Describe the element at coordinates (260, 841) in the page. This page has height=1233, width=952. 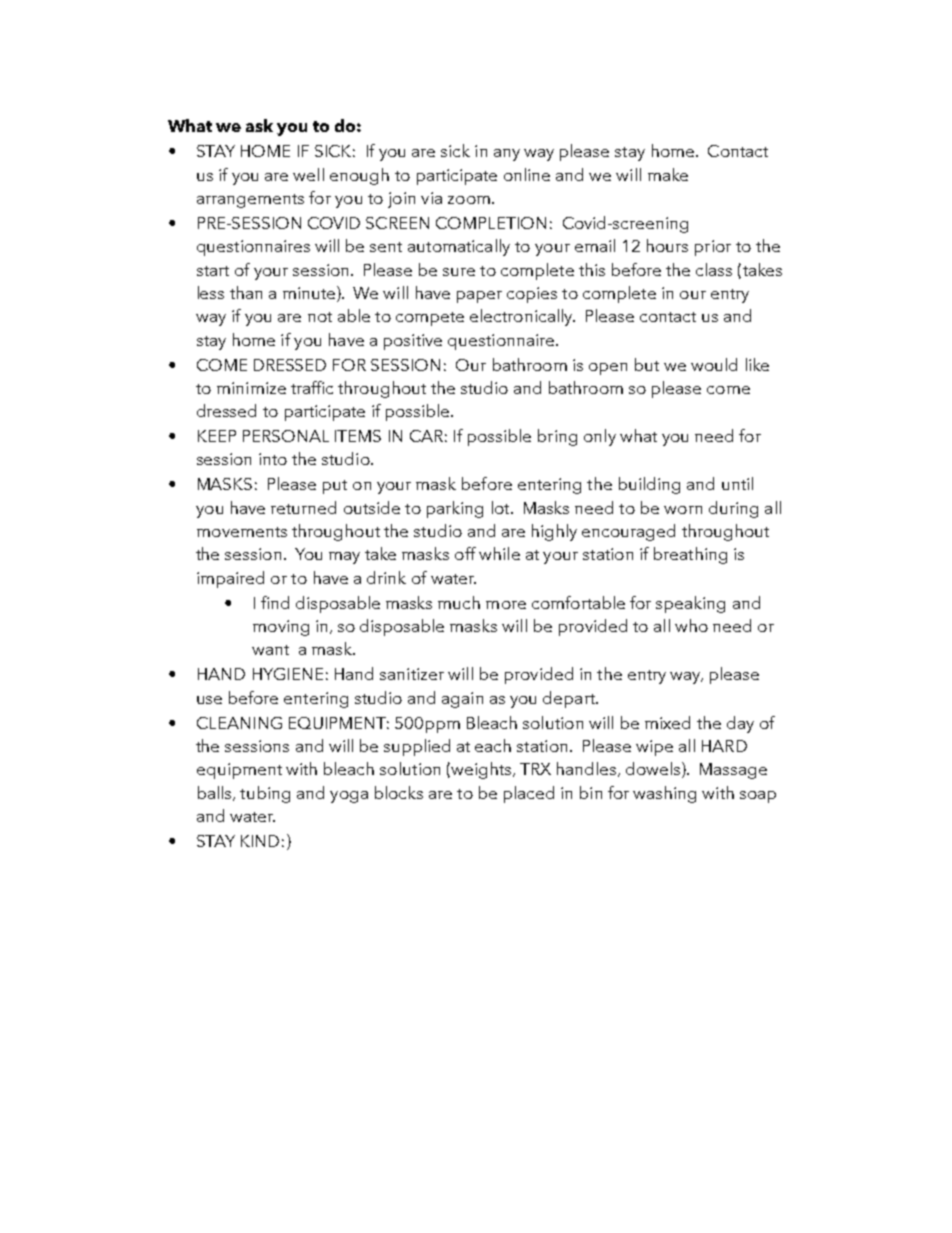
I see `KIND` at that location.
